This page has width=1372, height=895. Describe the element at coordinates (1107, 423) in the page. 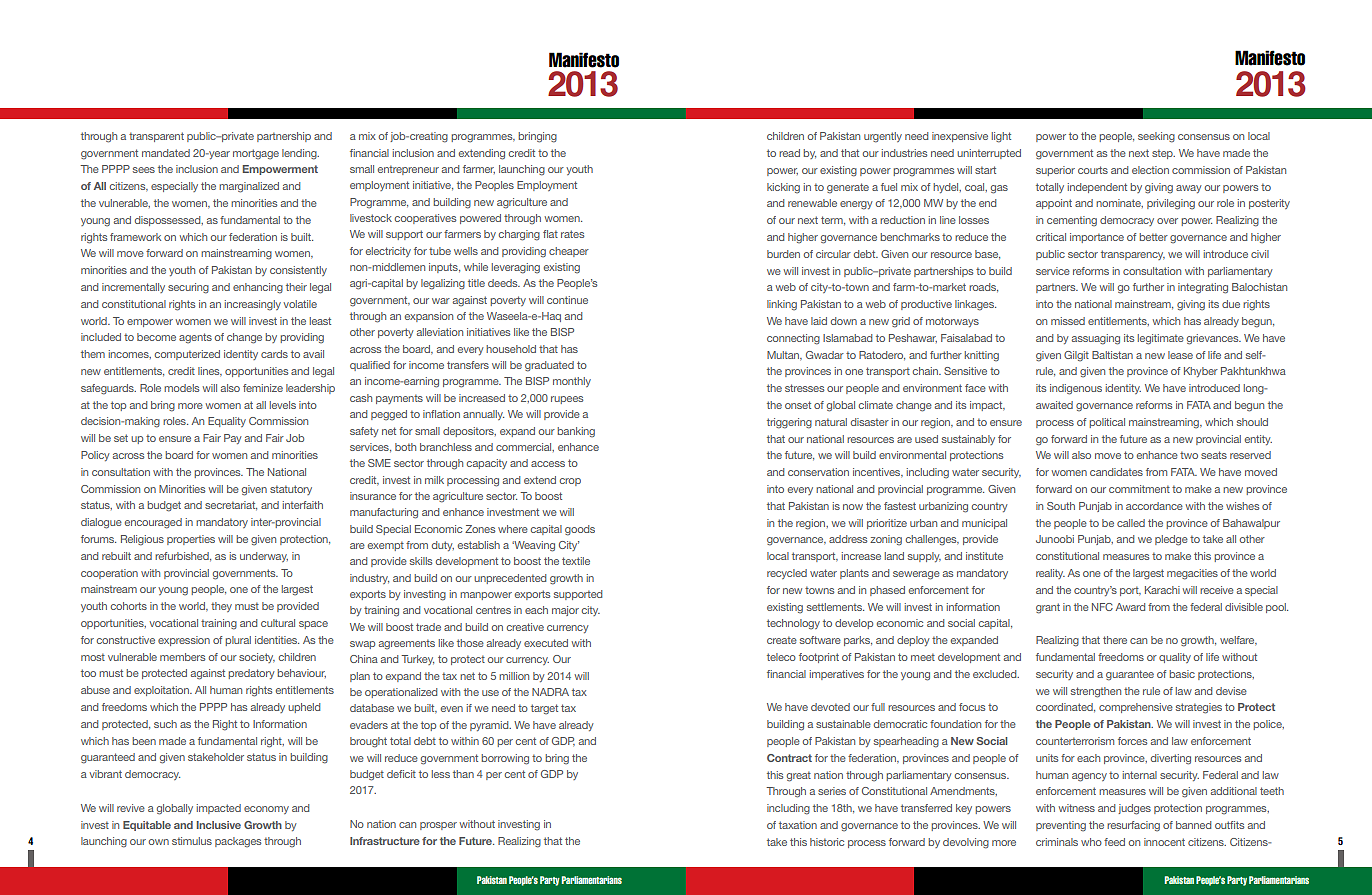

I see `political` at that location.
